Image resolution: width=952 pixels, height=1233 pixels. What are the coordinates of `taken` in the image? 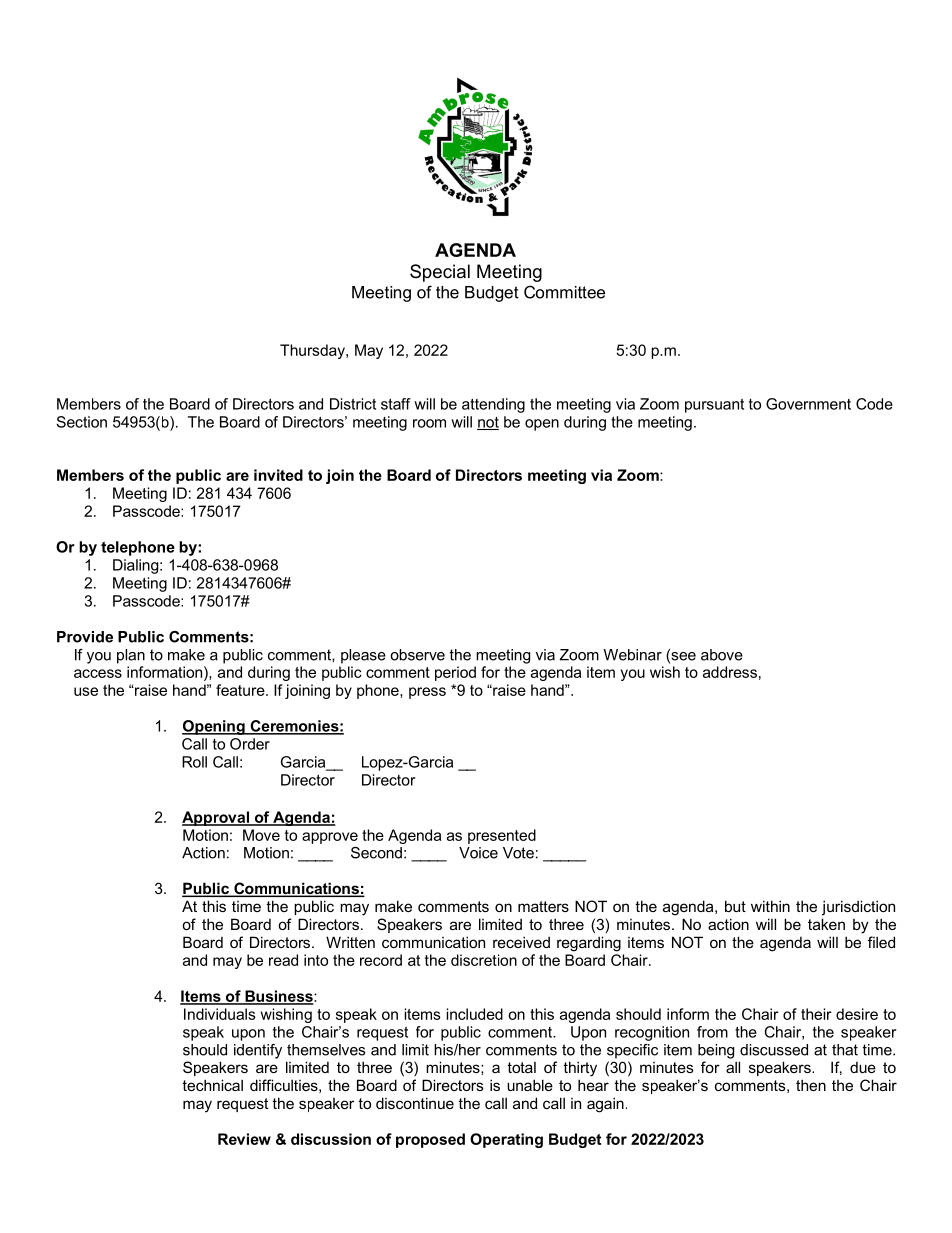 It's located at (826, 924).
